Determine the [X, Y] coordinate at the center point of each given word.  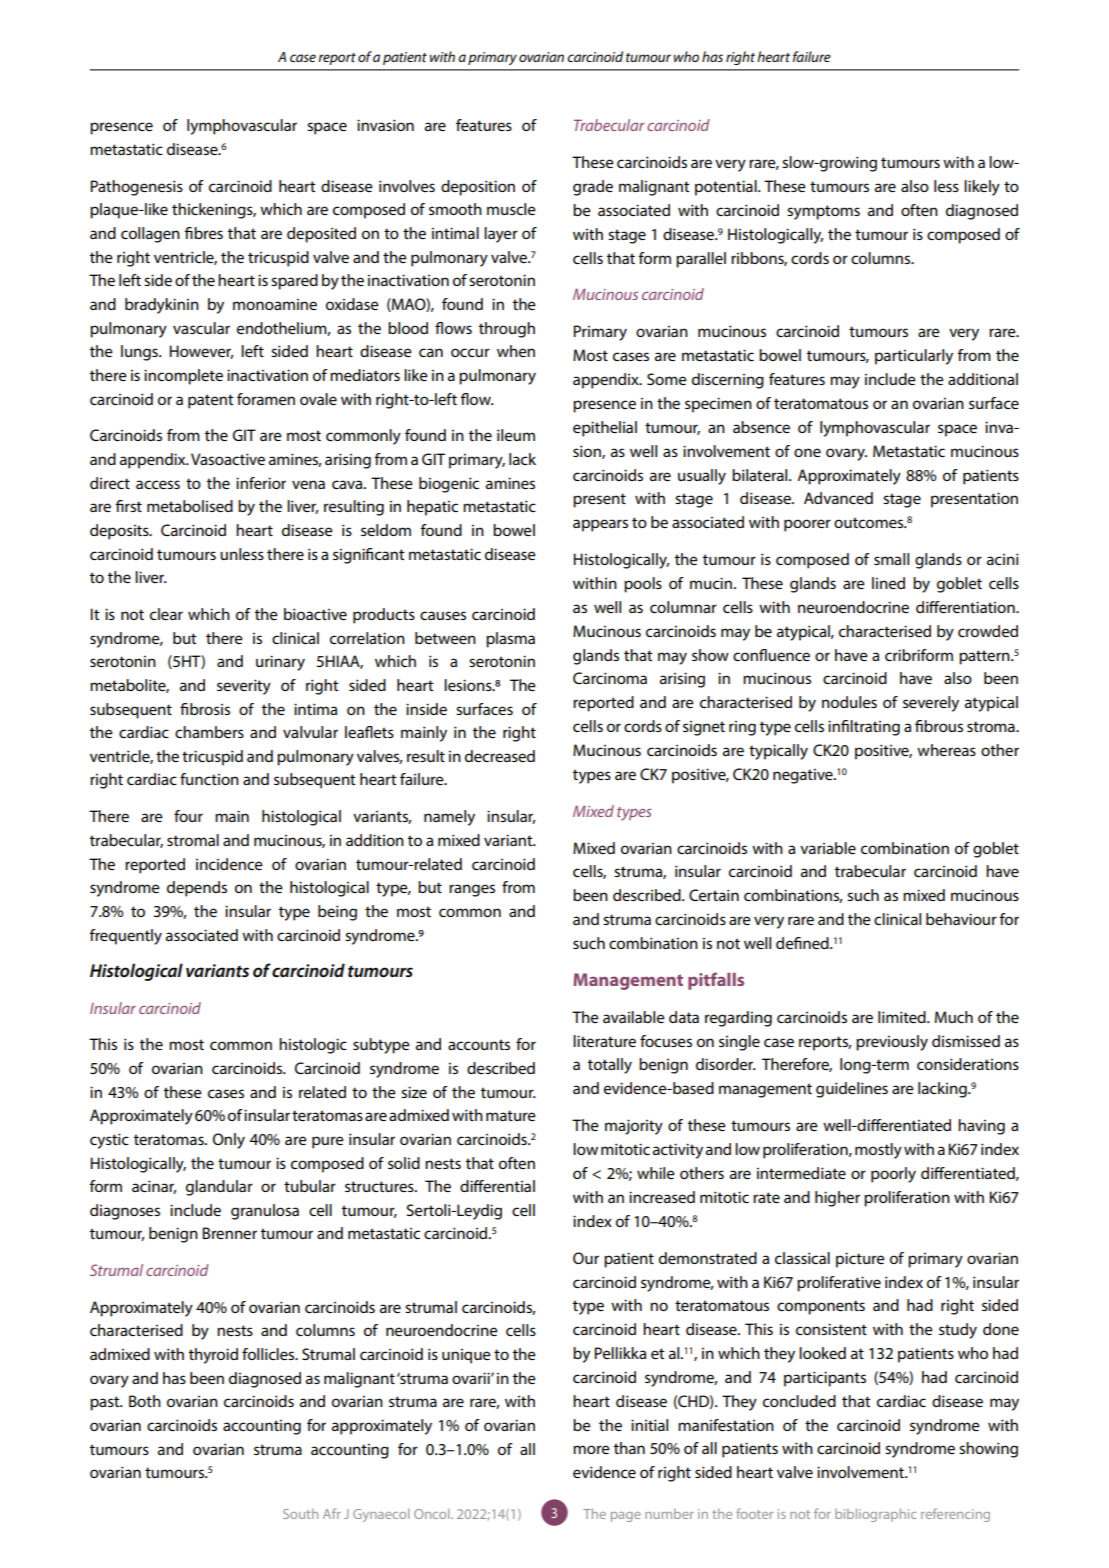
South [300, 1513]
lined [888, 583]
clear [166, 614]
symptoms [823, 212]
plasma [510, 640]
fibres [203, 233]
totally [610, 1066]
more [591, 1449]
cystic [109, 1141]
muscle [511, 209]
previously [892, 1043]
